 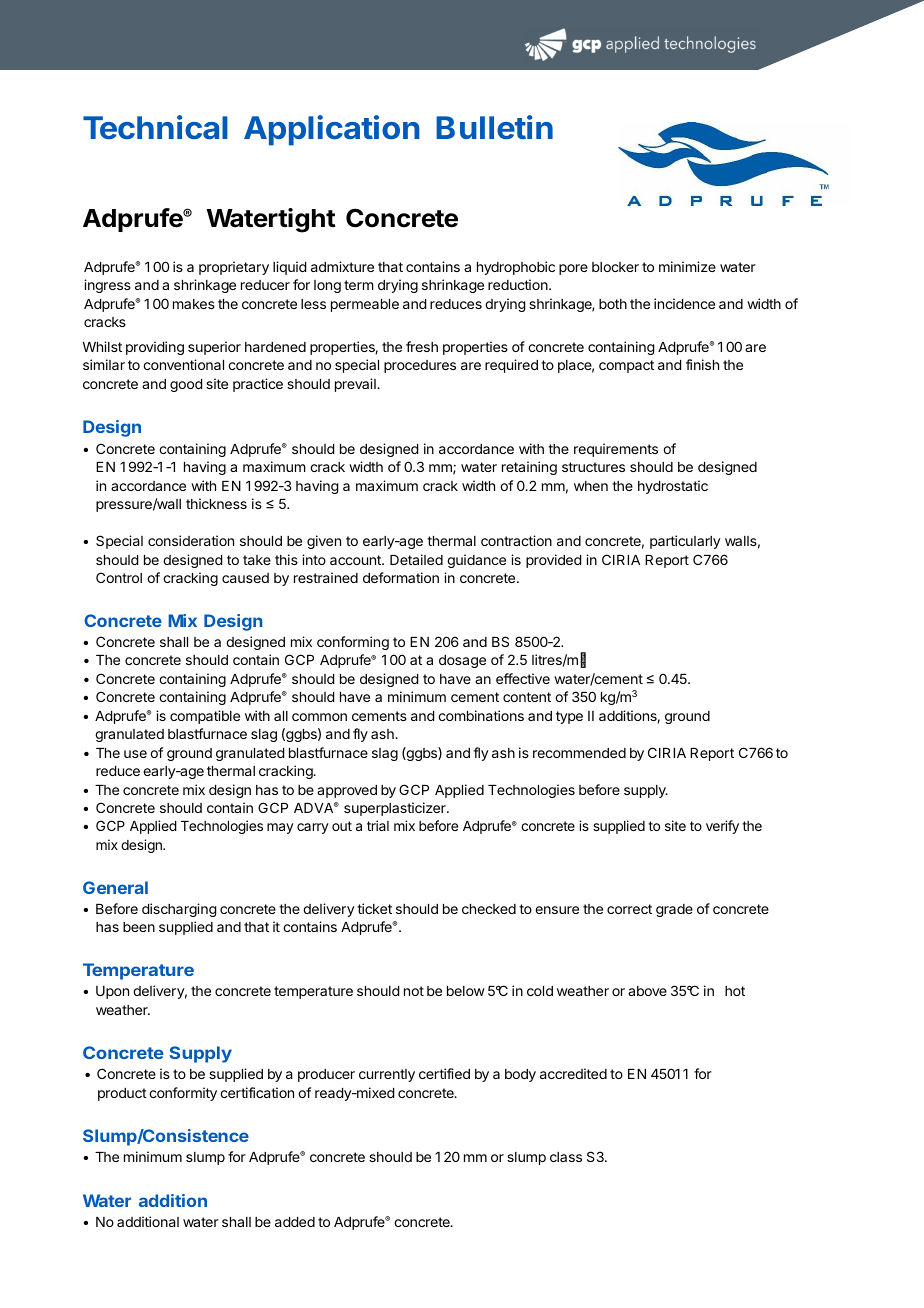 I want to click on good, so click(x=186, y=385).
